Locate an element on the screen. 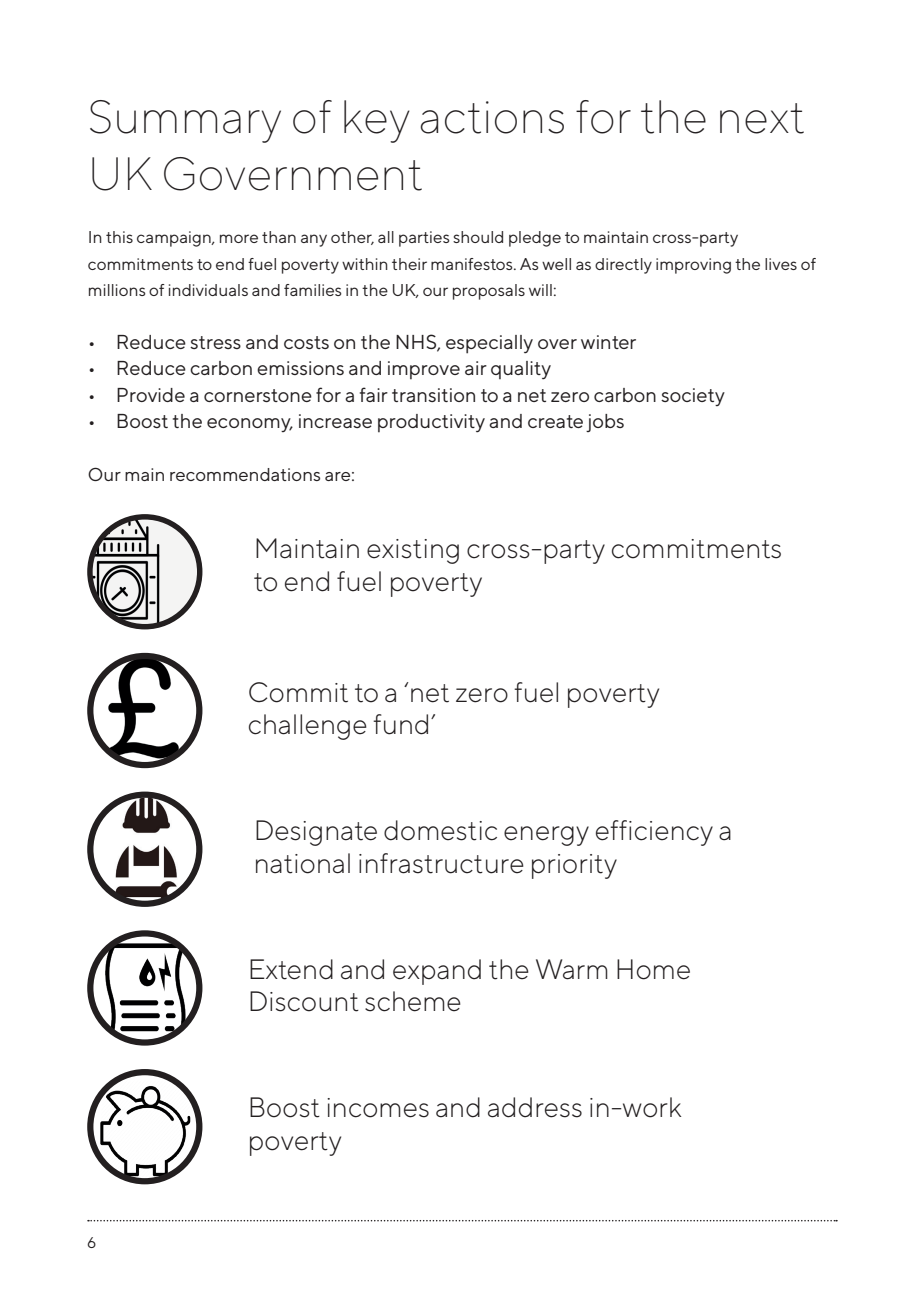 This screenshot has height=1308, width=924. Summary is located at coordinates (185, 121).
